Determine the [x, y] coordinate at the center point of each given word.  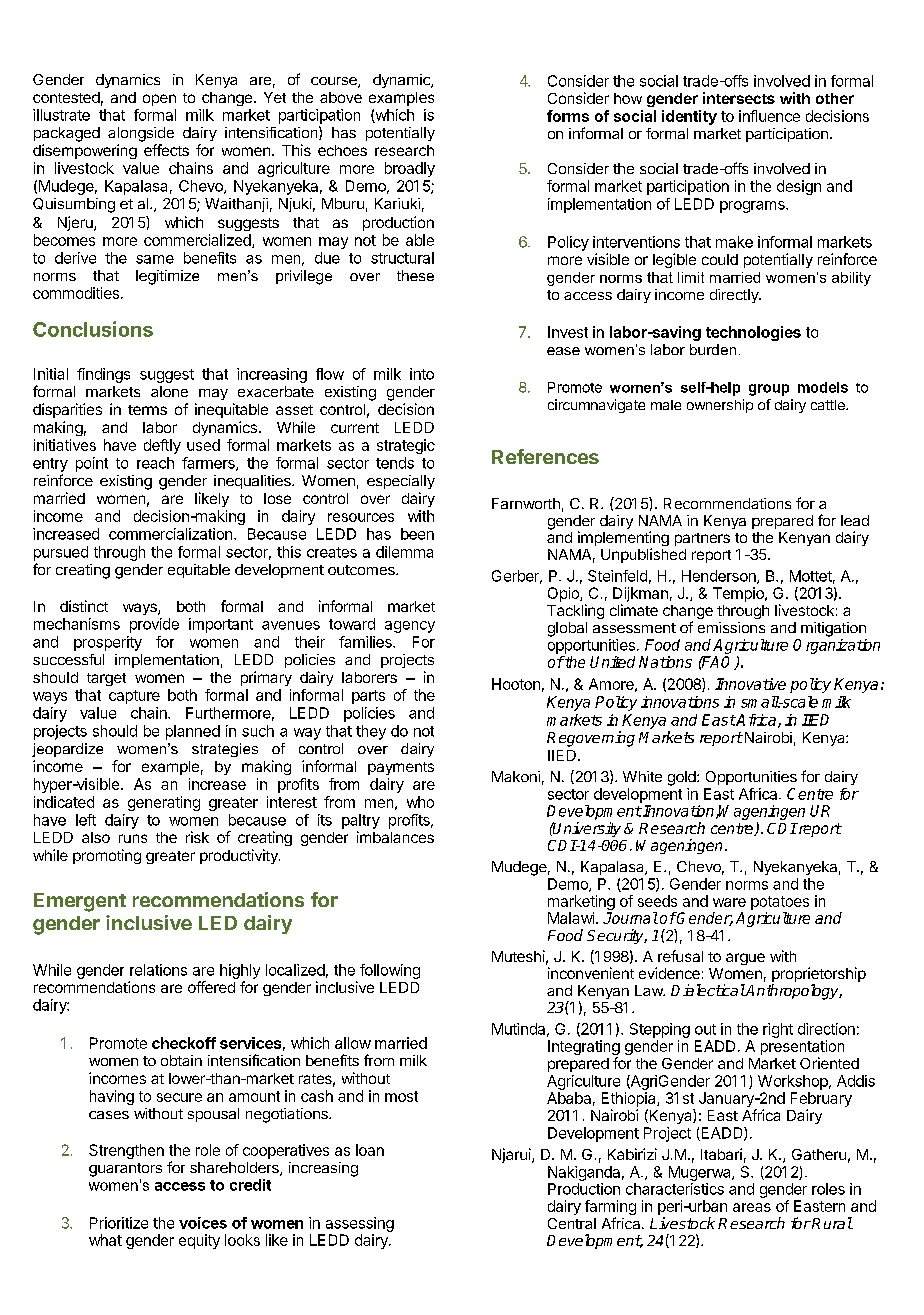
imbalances [395, 837]
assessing [360, 1224]
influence [769, 116]
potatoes [780, 903]
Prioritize [119, 1223]
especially [401, 482]
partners [702, 539]
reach [155, 463]
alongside [141, 134]
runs [133, 838]
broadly [410, 169]
